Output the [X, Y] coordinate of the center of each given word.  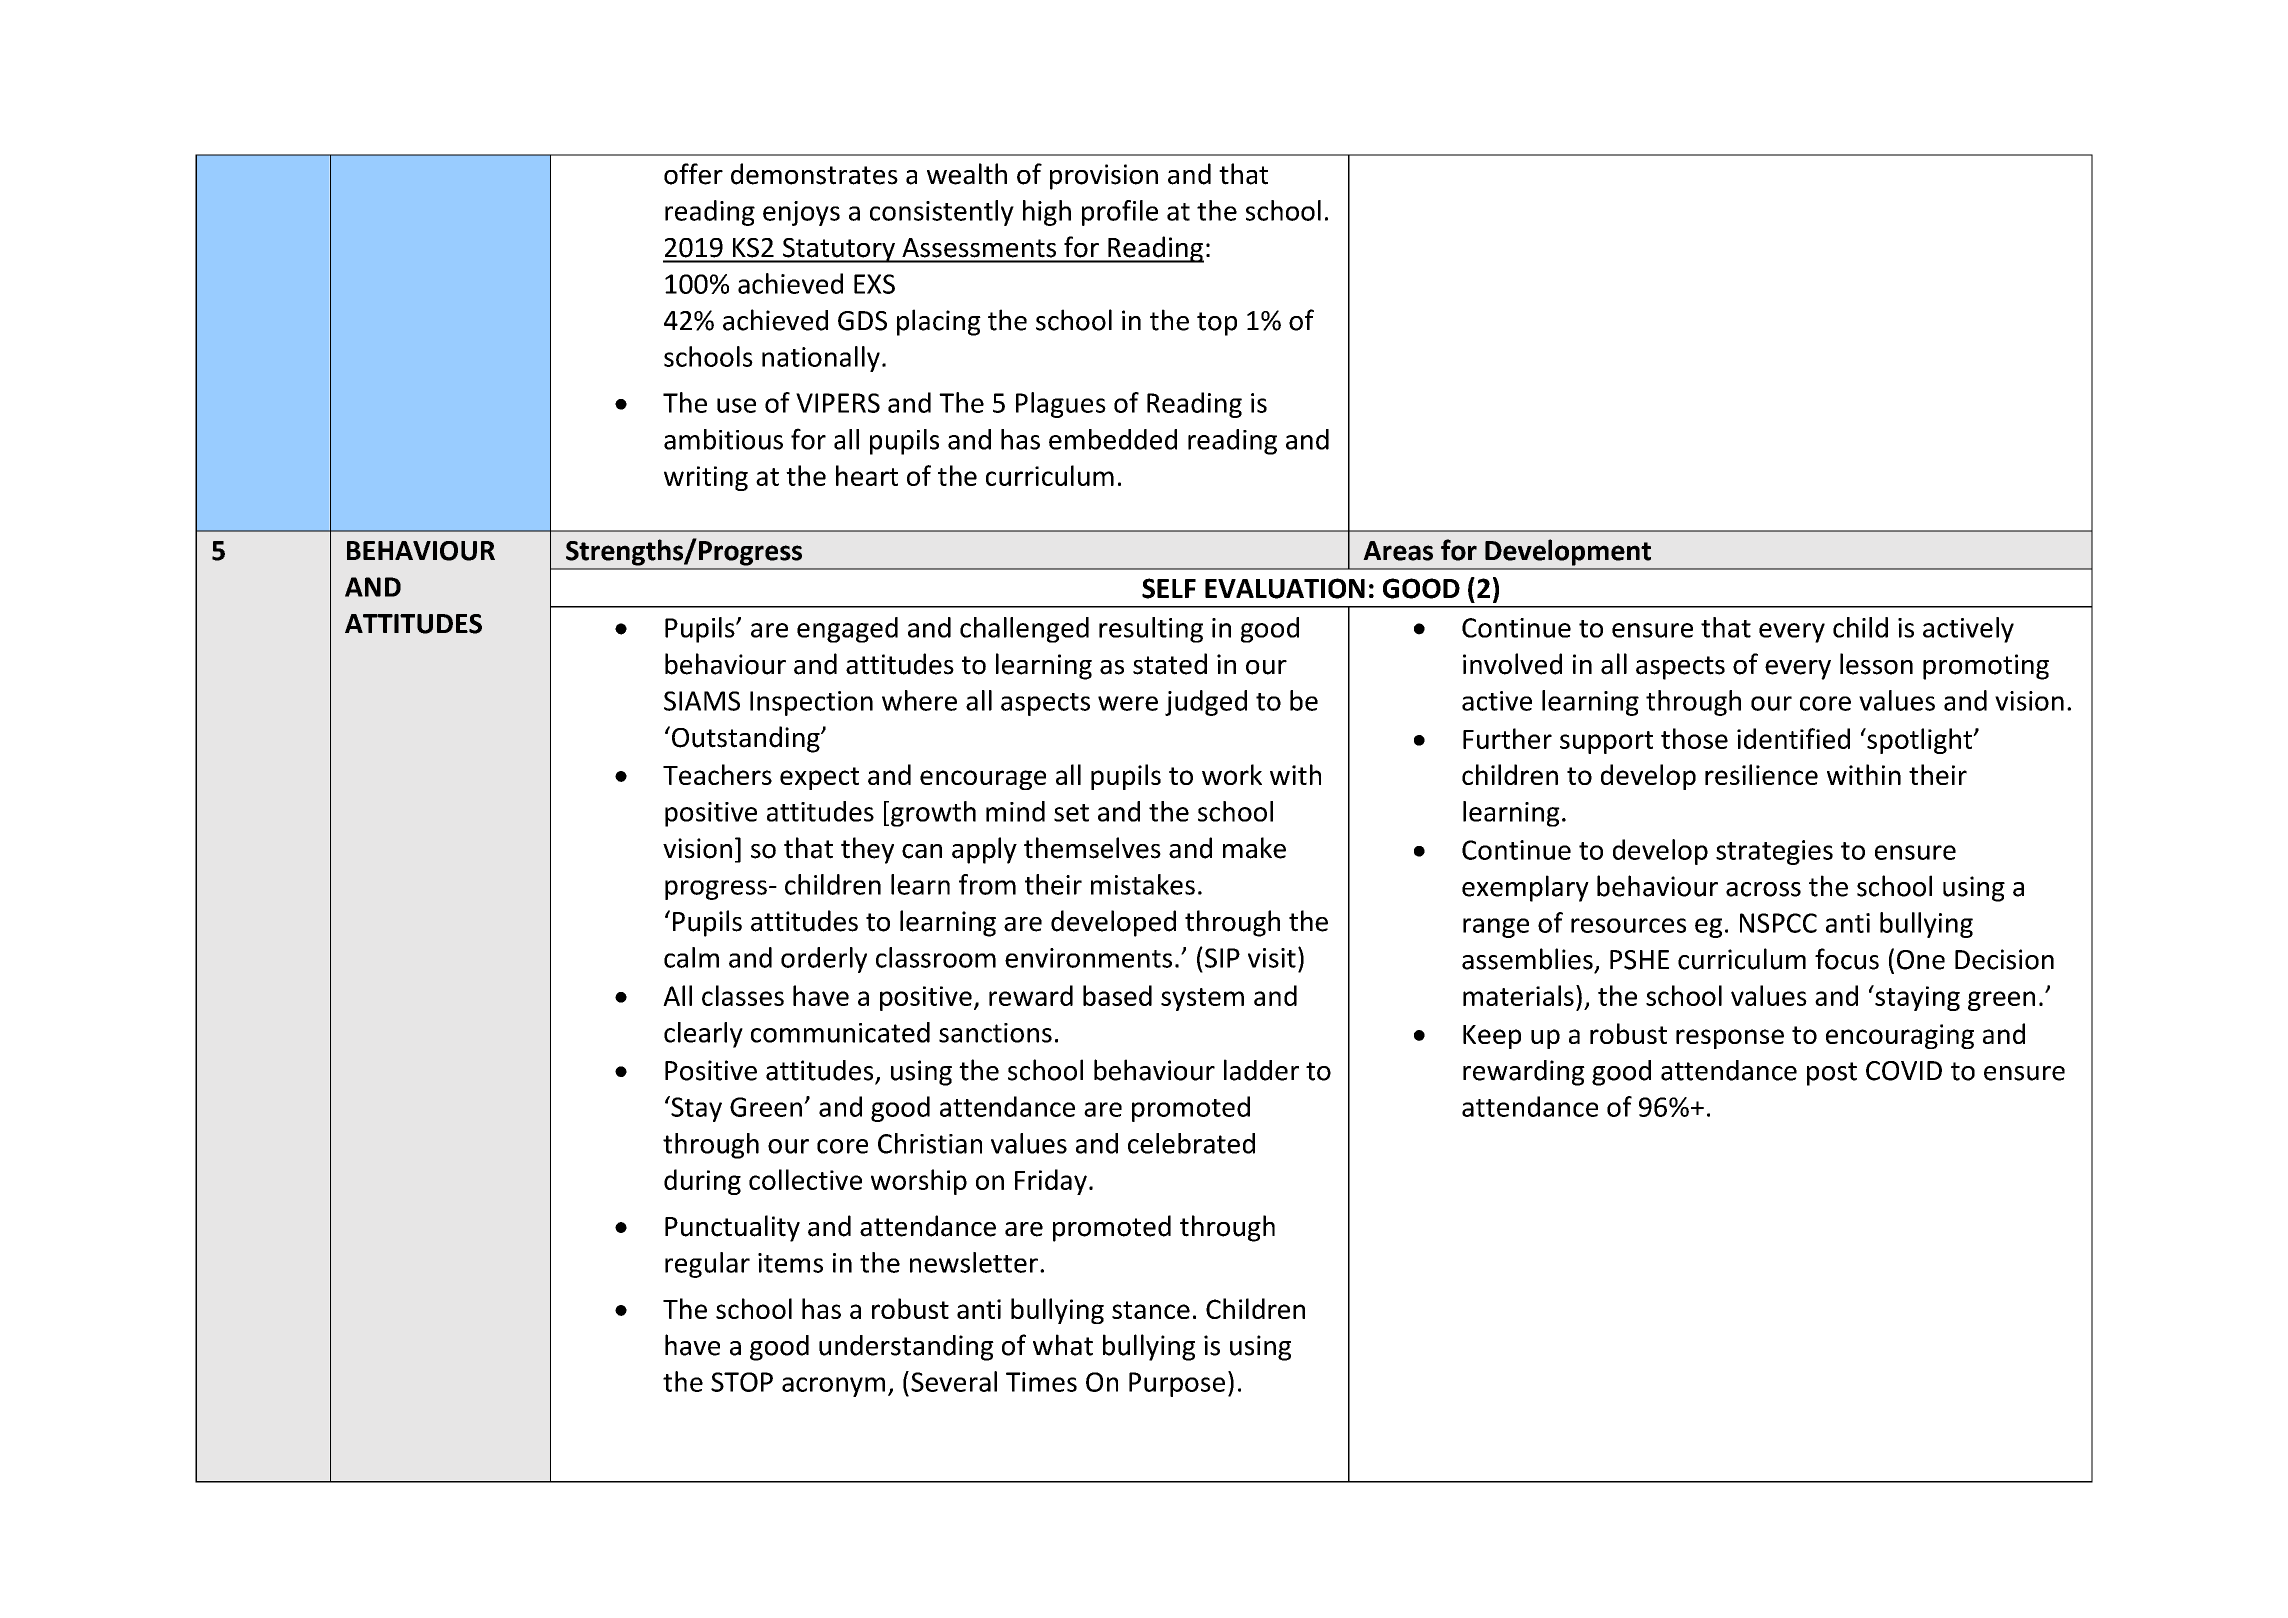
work [1232, 774]
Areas [1398, 551]
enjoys [801, 213]
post [1832, 1074]
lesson [1876, 664]
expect [819, 778]
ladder [1261, 1070]
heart [867, 475]
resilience [1761, 774]
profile [1120, 213]
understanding [906, 1348]
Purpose [1177, 1384]
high [1047, 213]
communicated [840, 1032]
